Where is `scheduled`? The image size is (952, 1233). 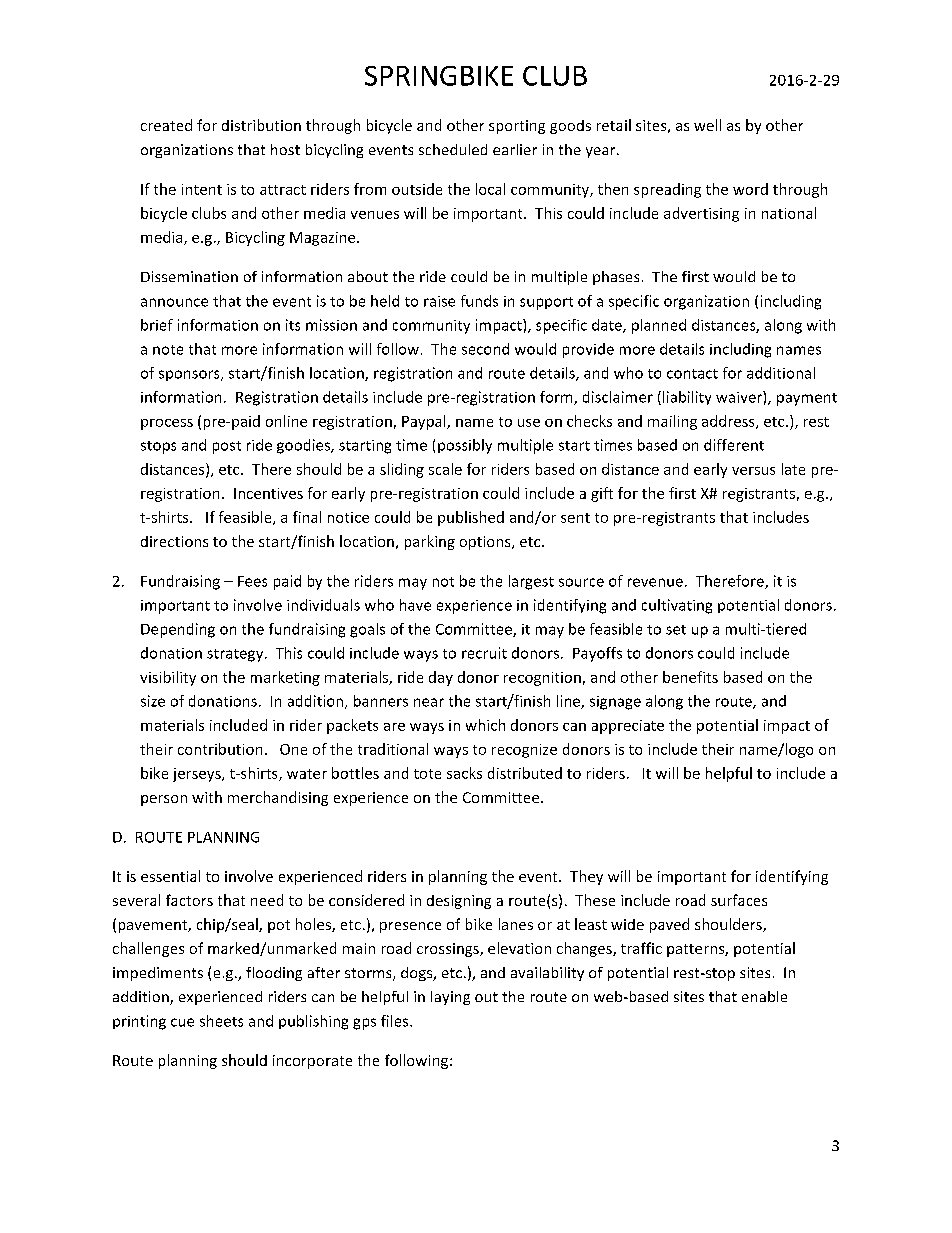 scheduled is located at coordinates (453, 149).
